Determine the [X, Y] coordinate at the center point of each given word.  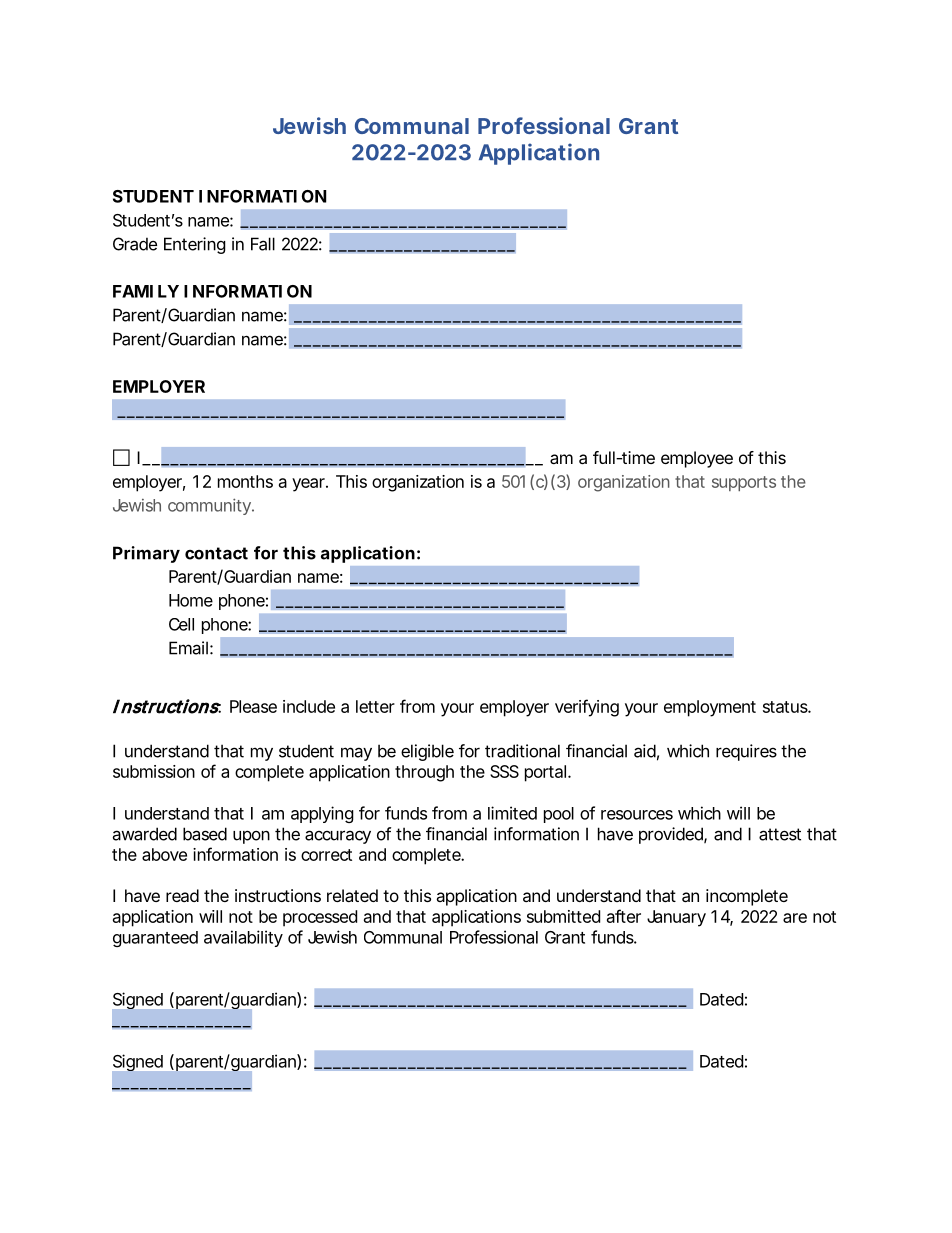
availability [243, 938]
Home [191, 600]
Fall [263, 244]
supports [744, 483]
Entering [195, 245]
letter [375, 706]
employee [697, 459]
